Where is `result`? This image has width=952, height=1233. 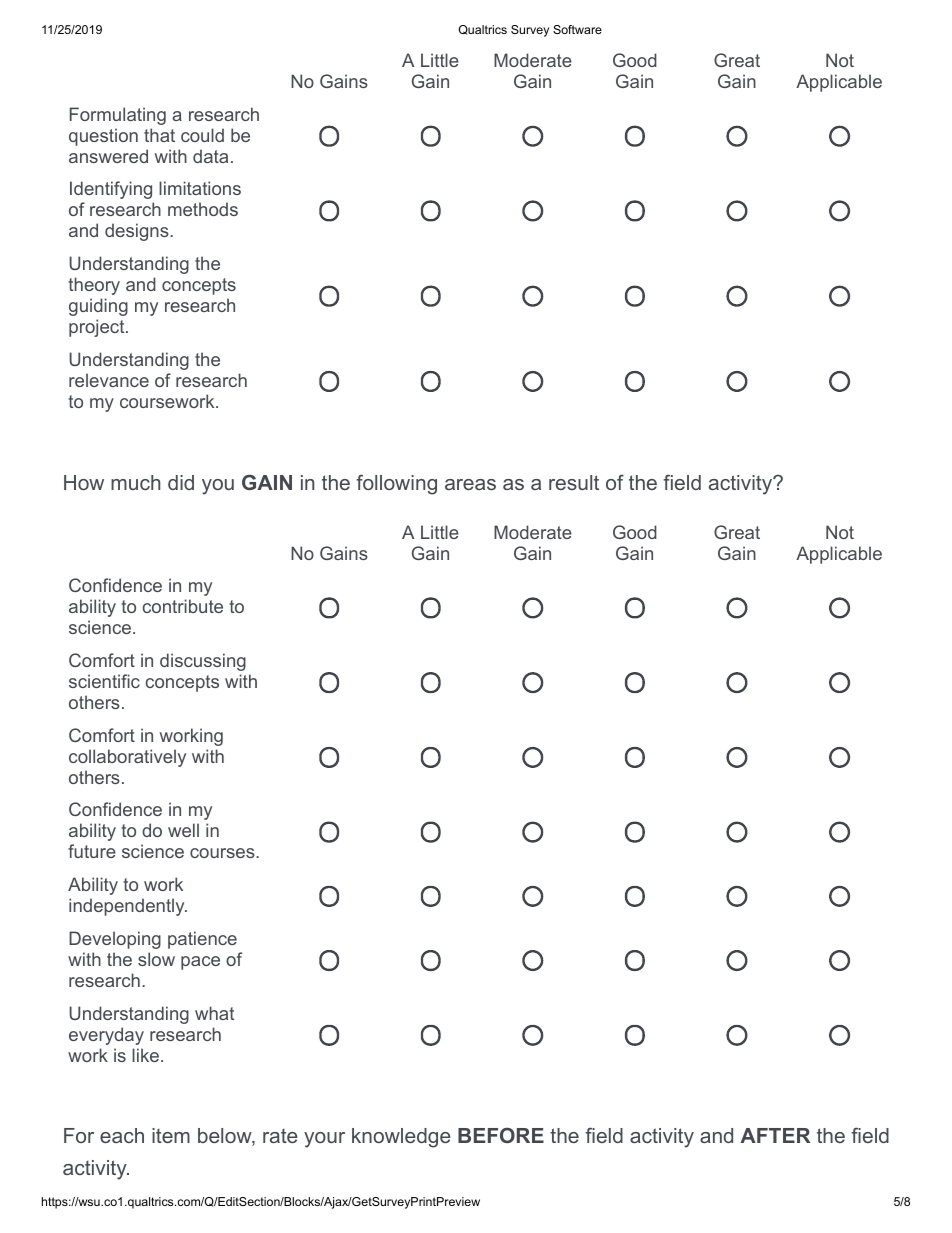
result is located at coordinates (574, 482).
